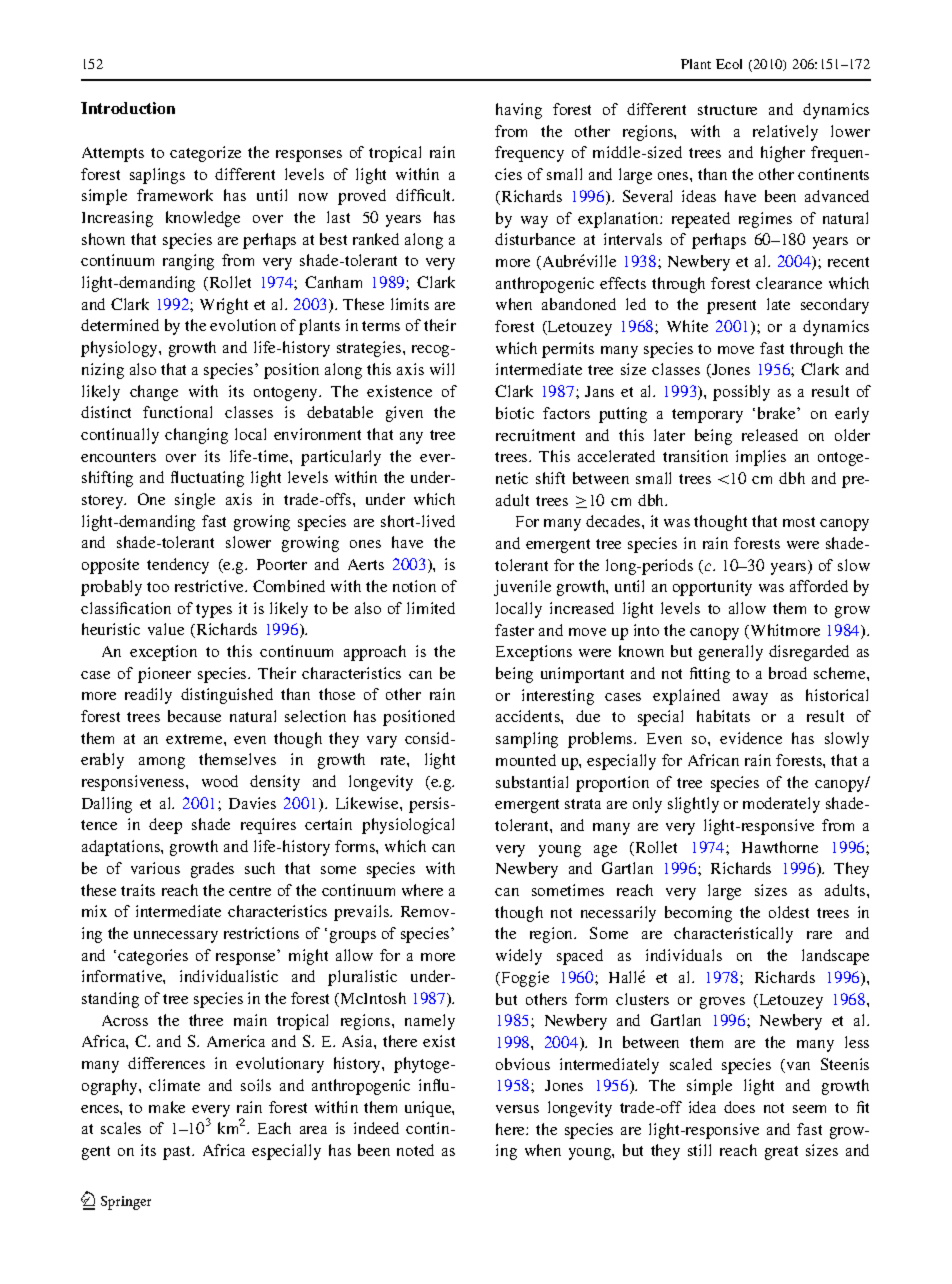 This screenshot has height=1284, width=952. Describe the element at coordinates (196, 436) in the screenshot. I see `changing` at that location.
